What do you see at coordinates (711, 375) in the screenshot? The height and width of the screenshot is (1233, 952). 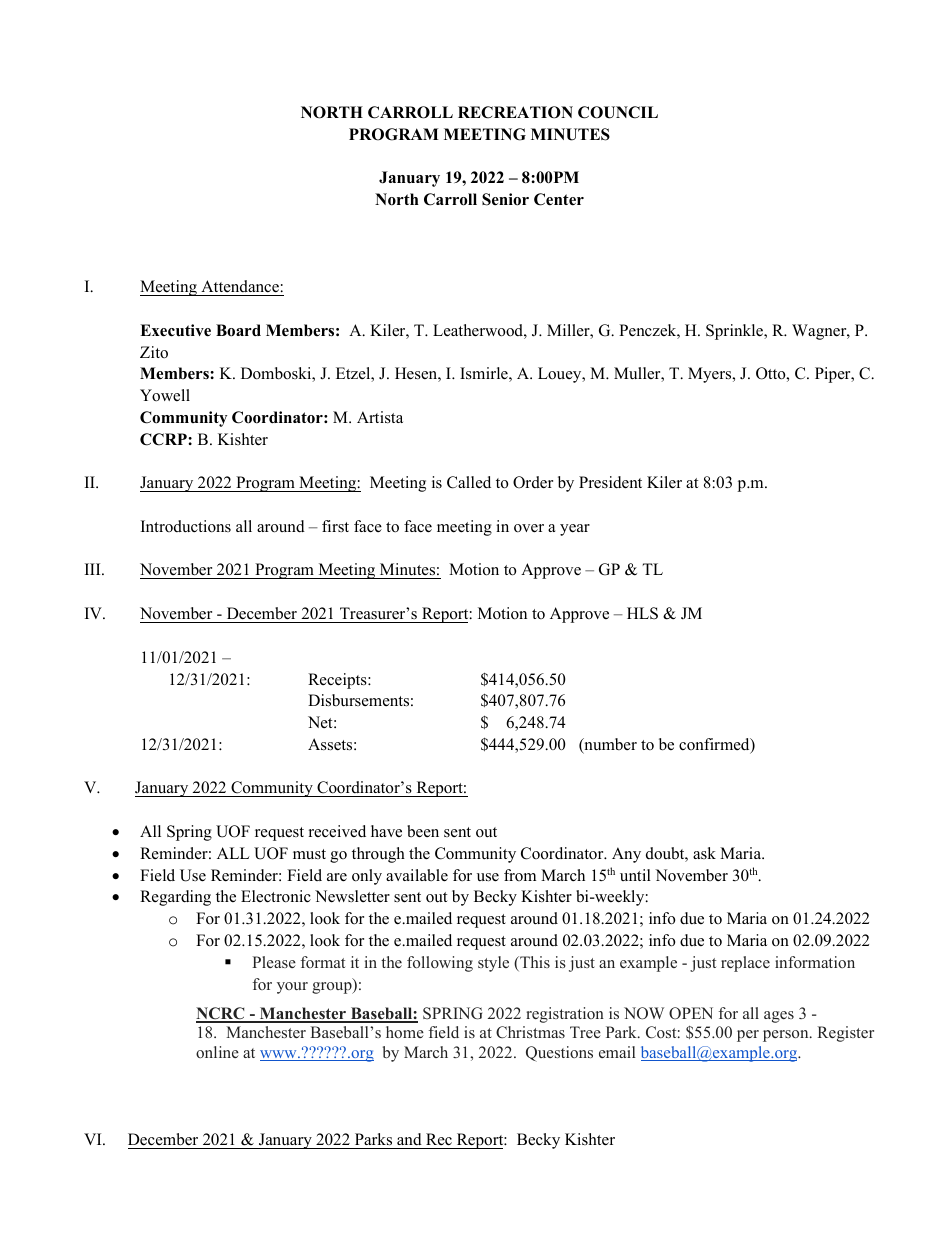 I see `Myers` at bounding box center [711, 375].
